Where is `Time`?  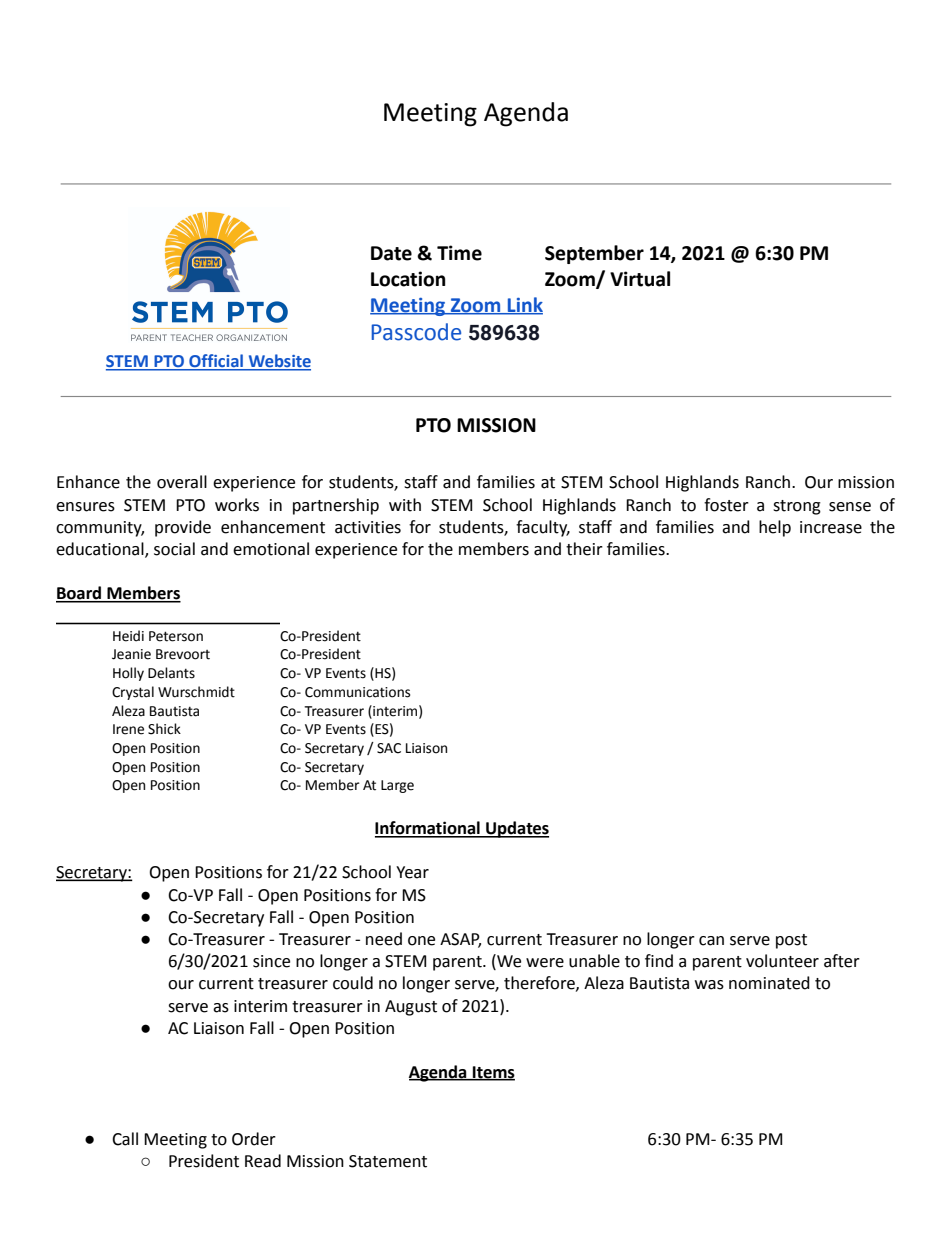 Time is located at coordinates (459, 253).
